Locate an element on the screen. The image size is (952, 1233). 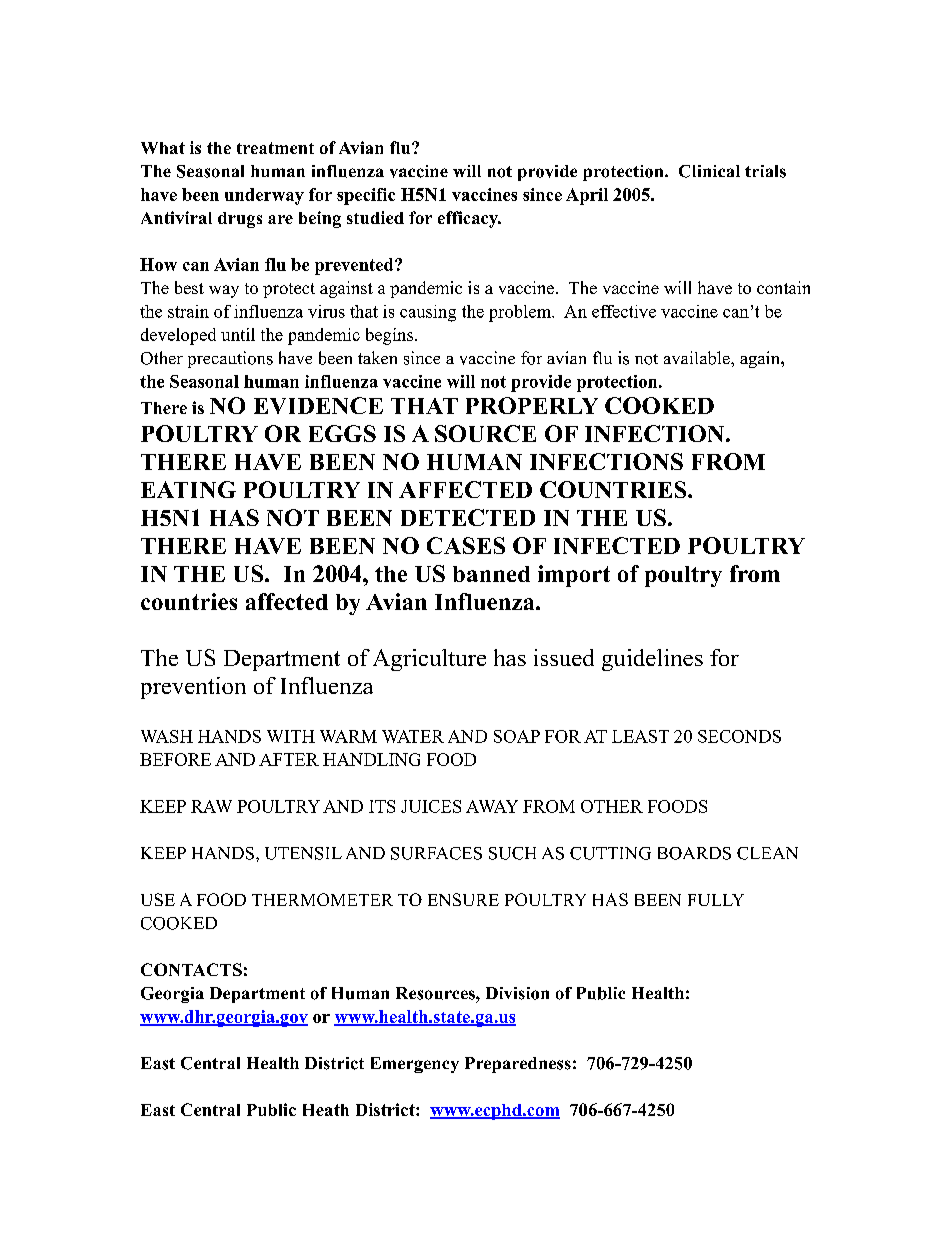
AWAY is located at coordinates (492, 806).
